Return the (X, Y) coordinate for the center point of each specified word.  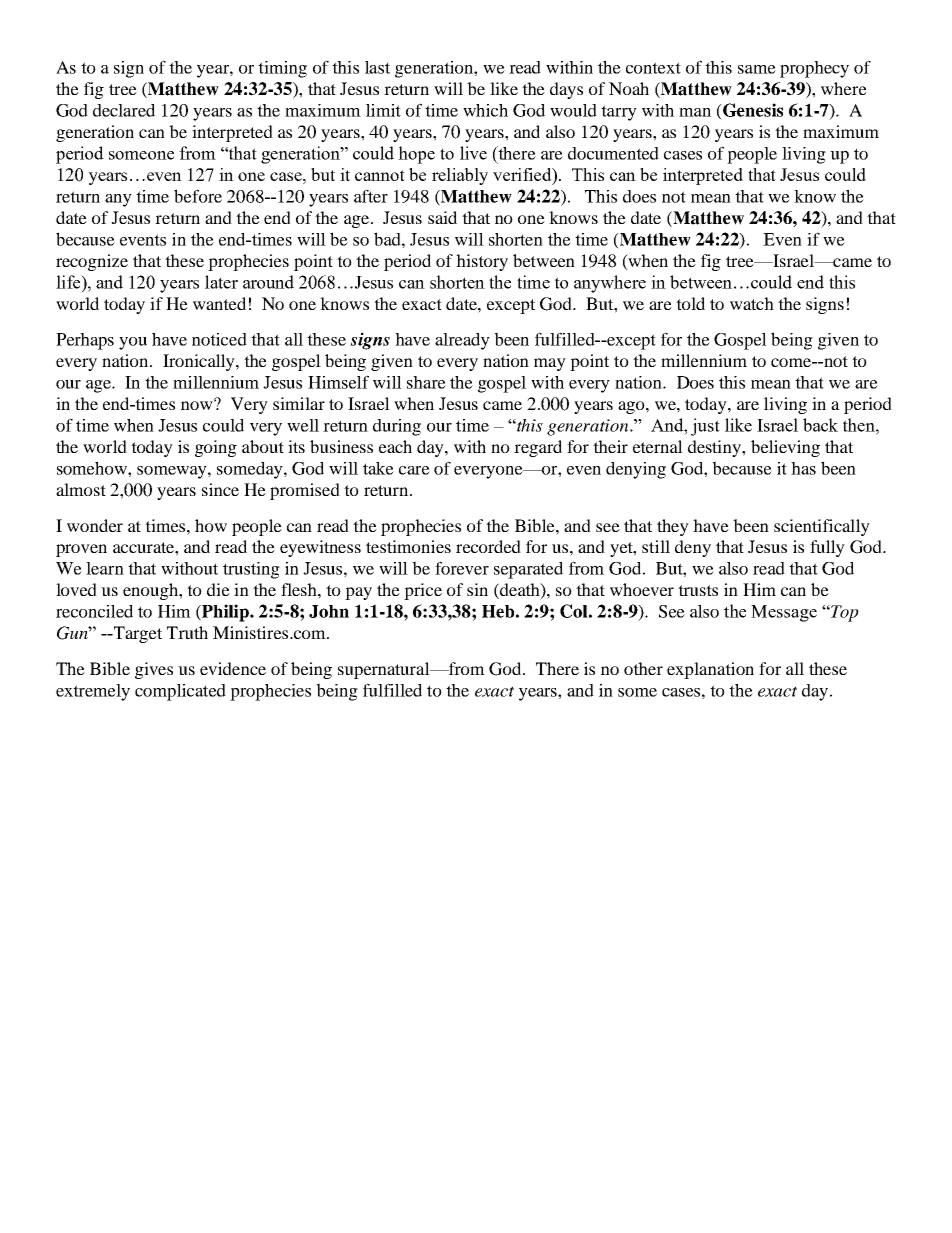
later (221, 282)
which (485, 110)
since (220, 489)
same (757, 69)
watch (752, 303)
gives (154, 670)
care (414, 470)
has (803, 468)
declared (124, 110)
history (482, 262)
